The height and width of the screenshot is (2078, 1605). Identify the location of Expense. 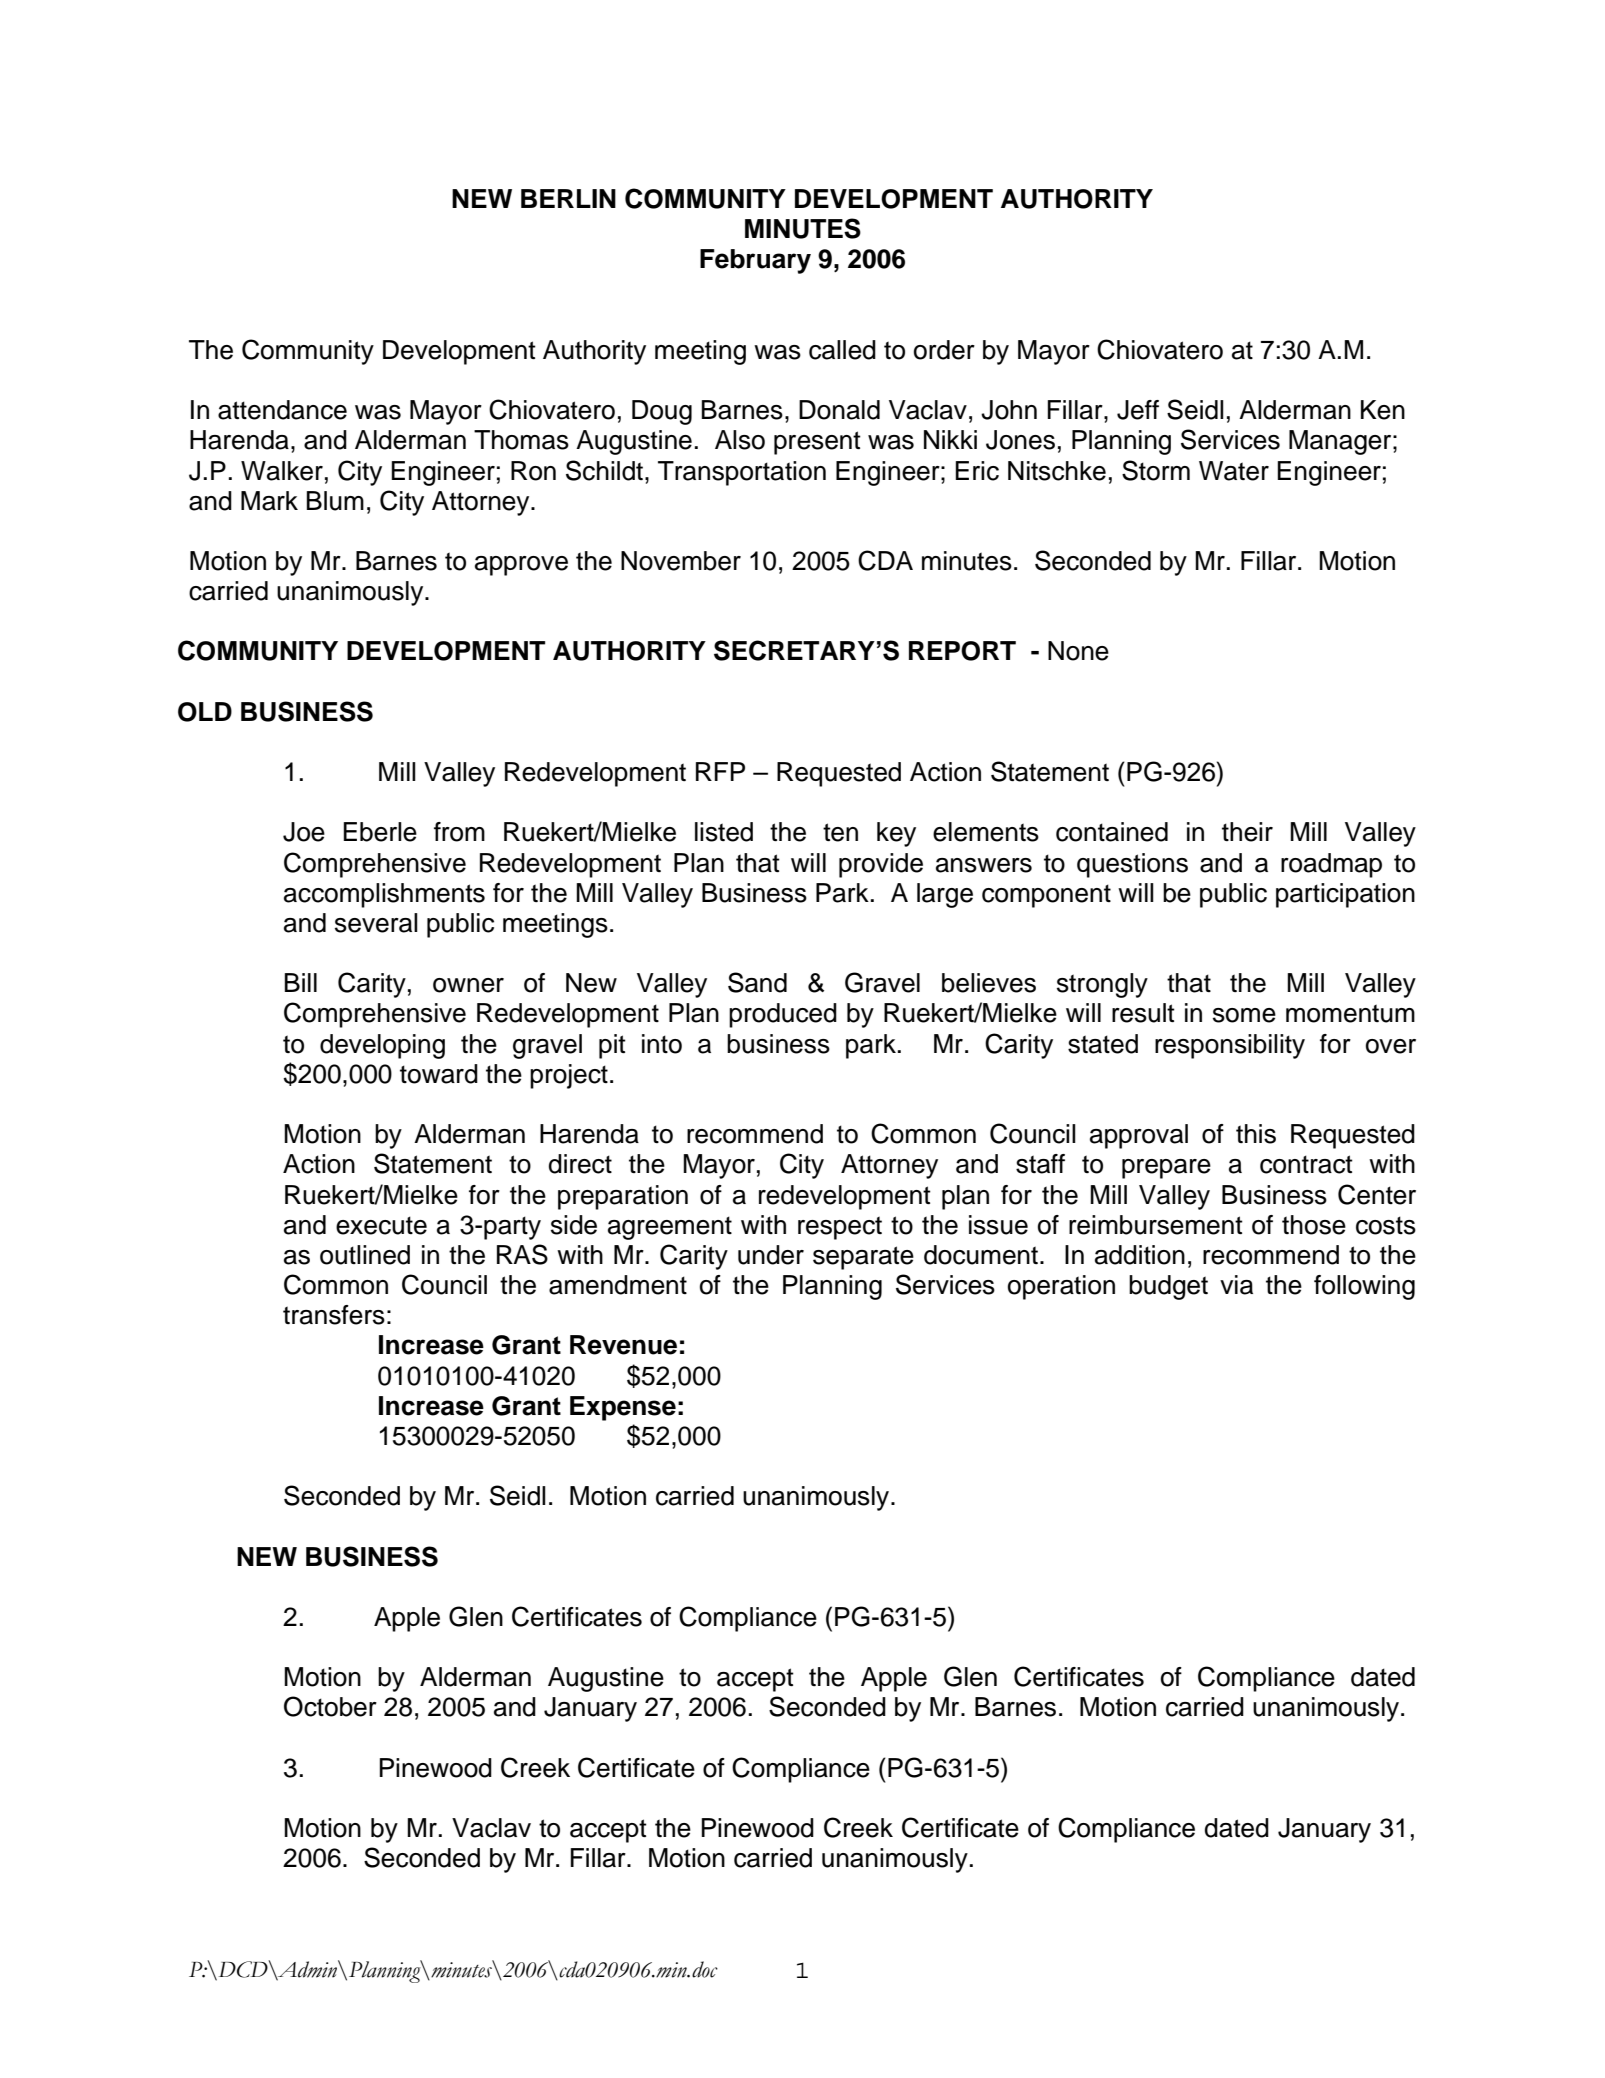
(623, 1408).
